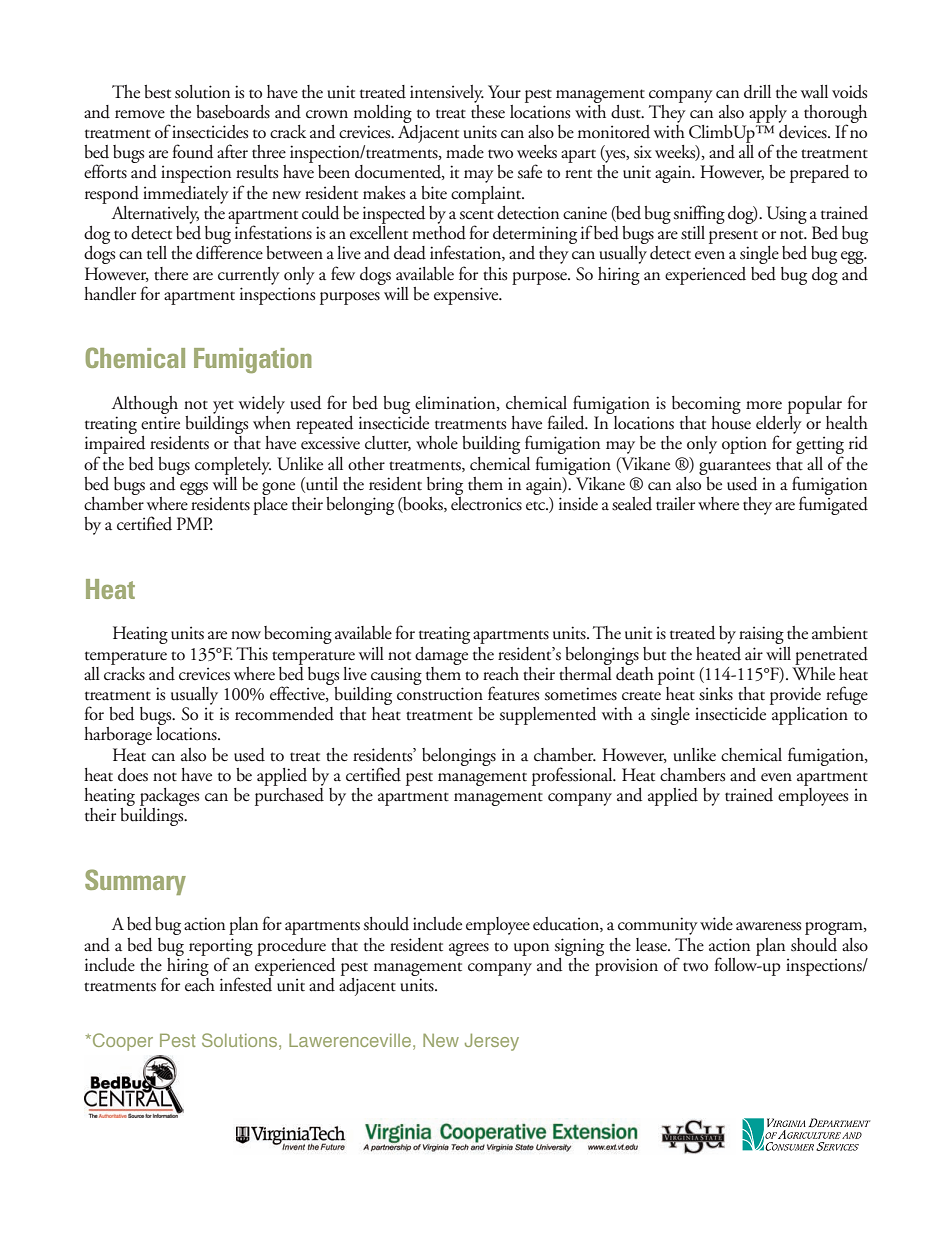  I want to click on apply, so click(768, 114).
